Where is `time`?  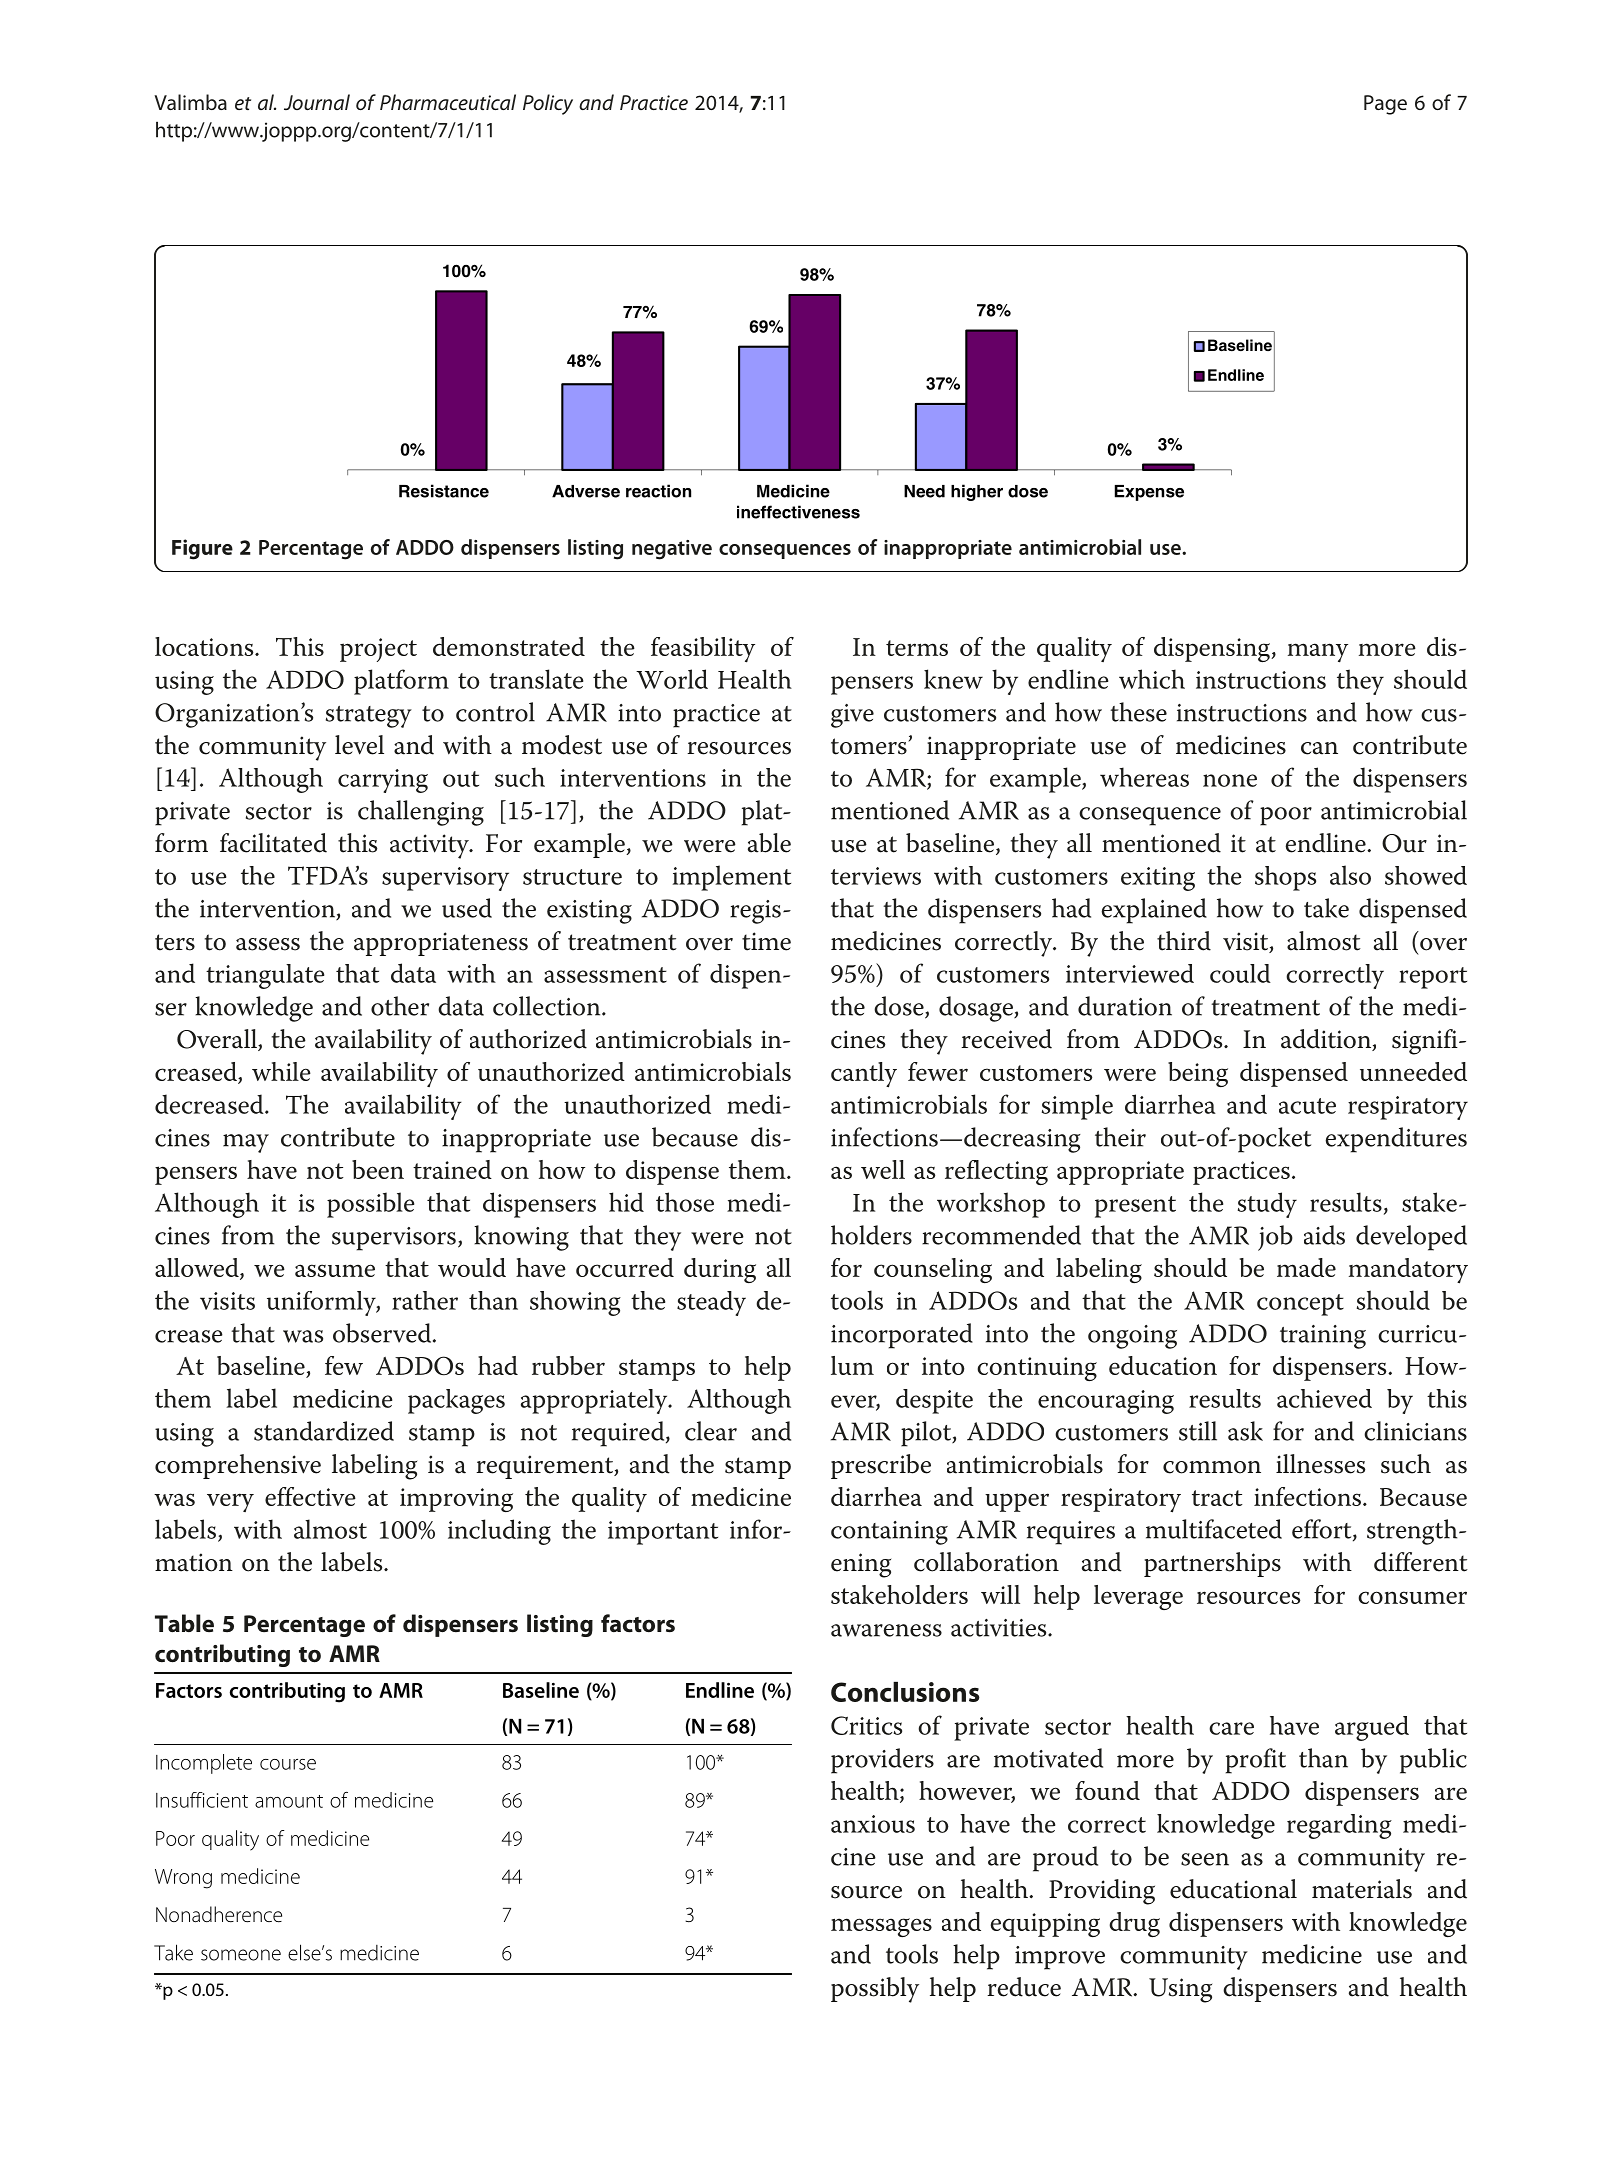
time is located at coordinates (766, 941).
